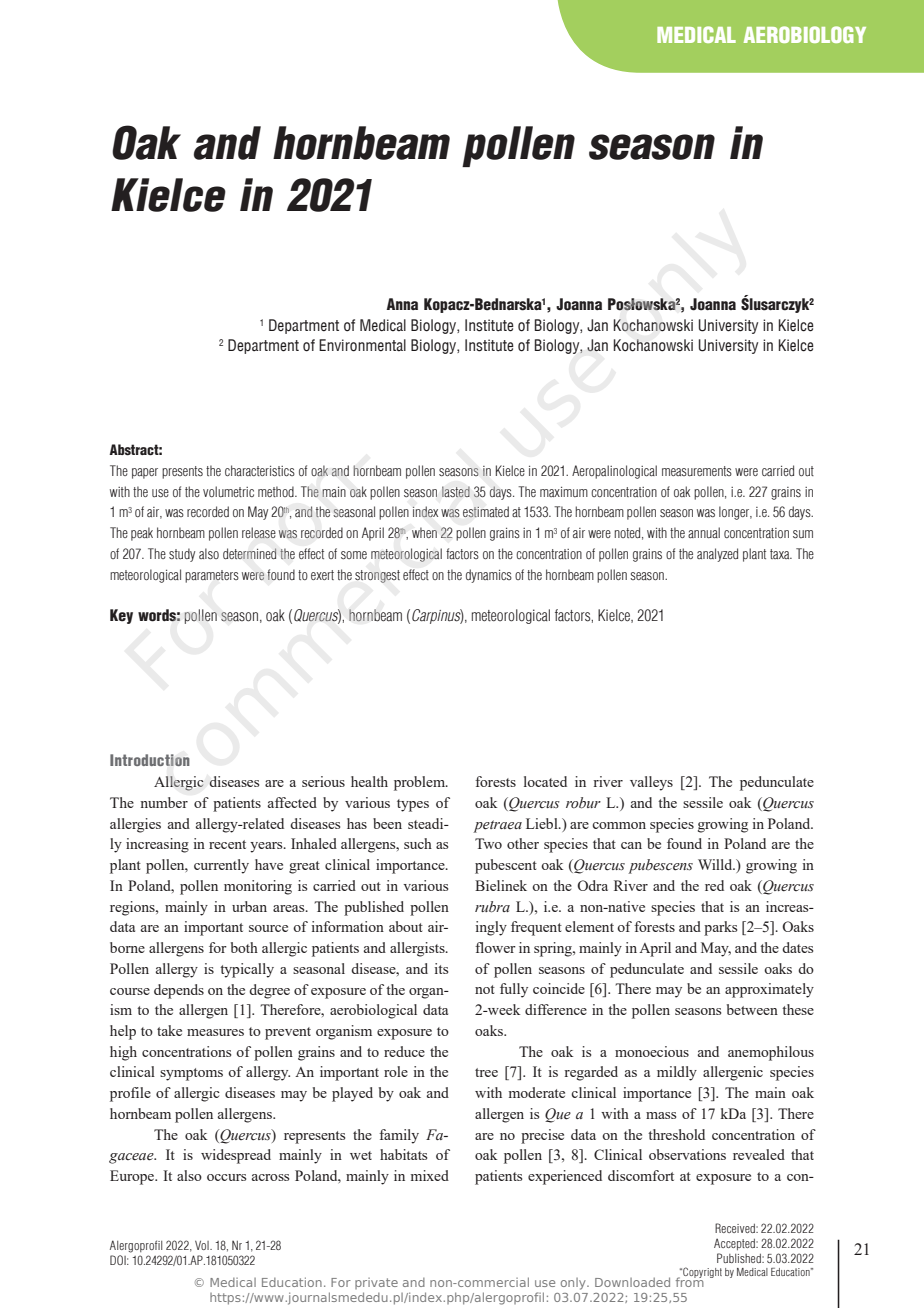 The image size is (924, 1308). I want to click on parameters, so click(212, 576).
